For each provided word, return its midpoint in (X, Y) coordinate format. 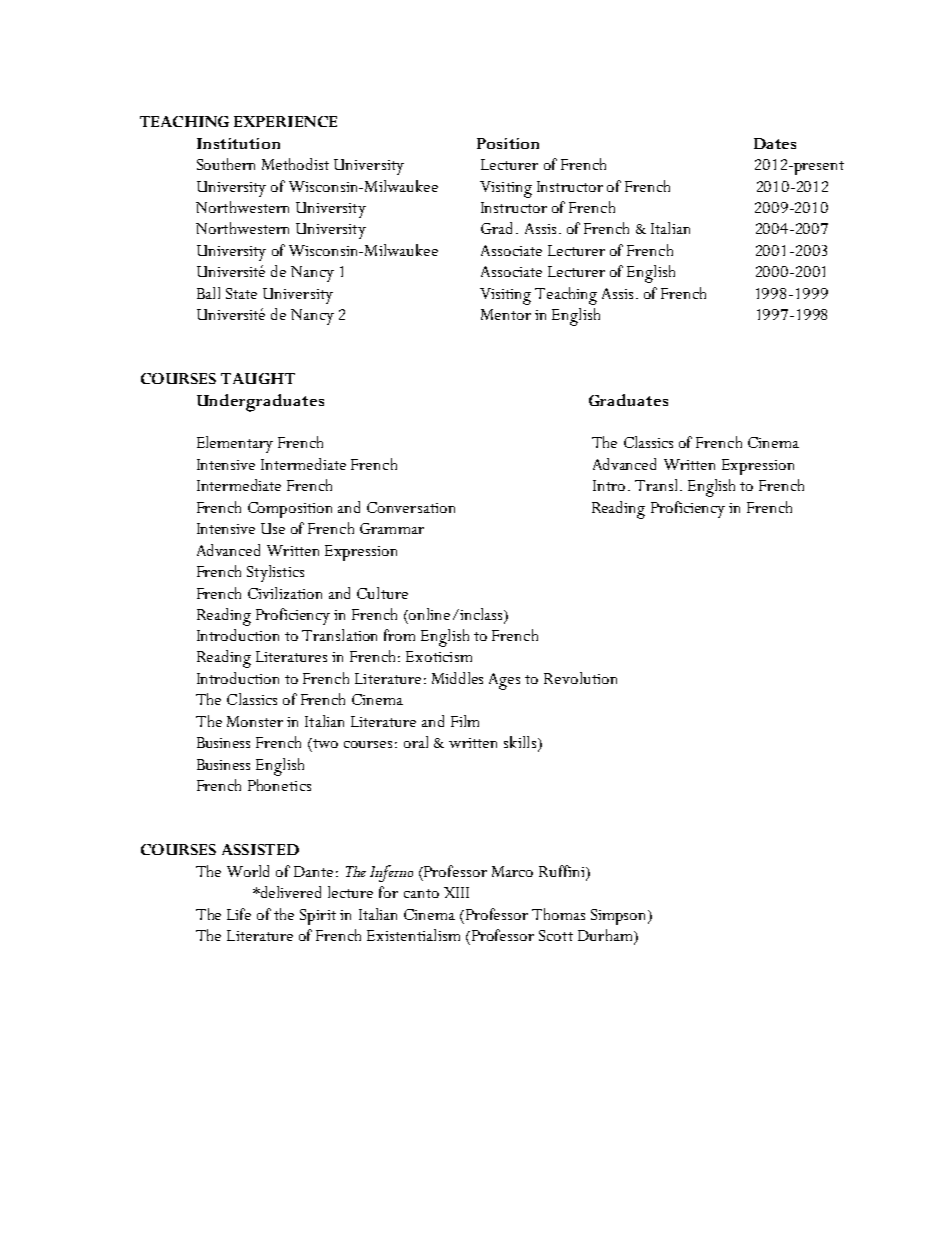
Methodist (295, 164)
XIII (456, 892)
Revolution (580, 678)
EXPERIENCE (285, 121)
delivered (290, 892)
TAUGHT (258, 378)
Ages (504, 681)
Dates (775, 143)
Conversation (411, 507)
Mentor (506, 314)
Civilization (285, 593)
